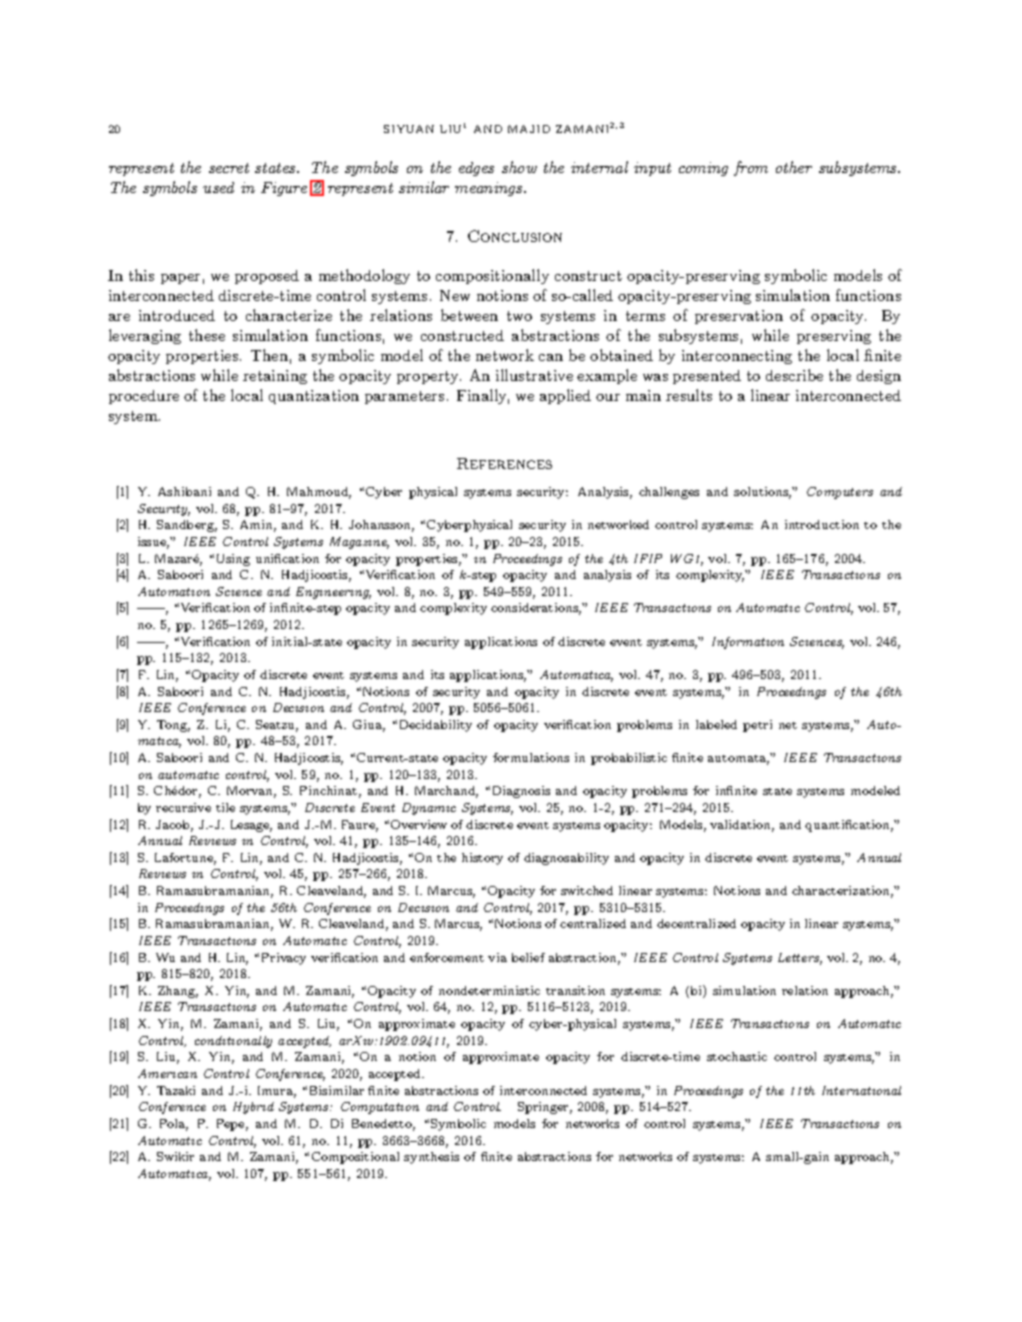 The image size is (1022, 1322). Describe the element at coordinates (861, 1090) in the page. I see `International` at that location.
